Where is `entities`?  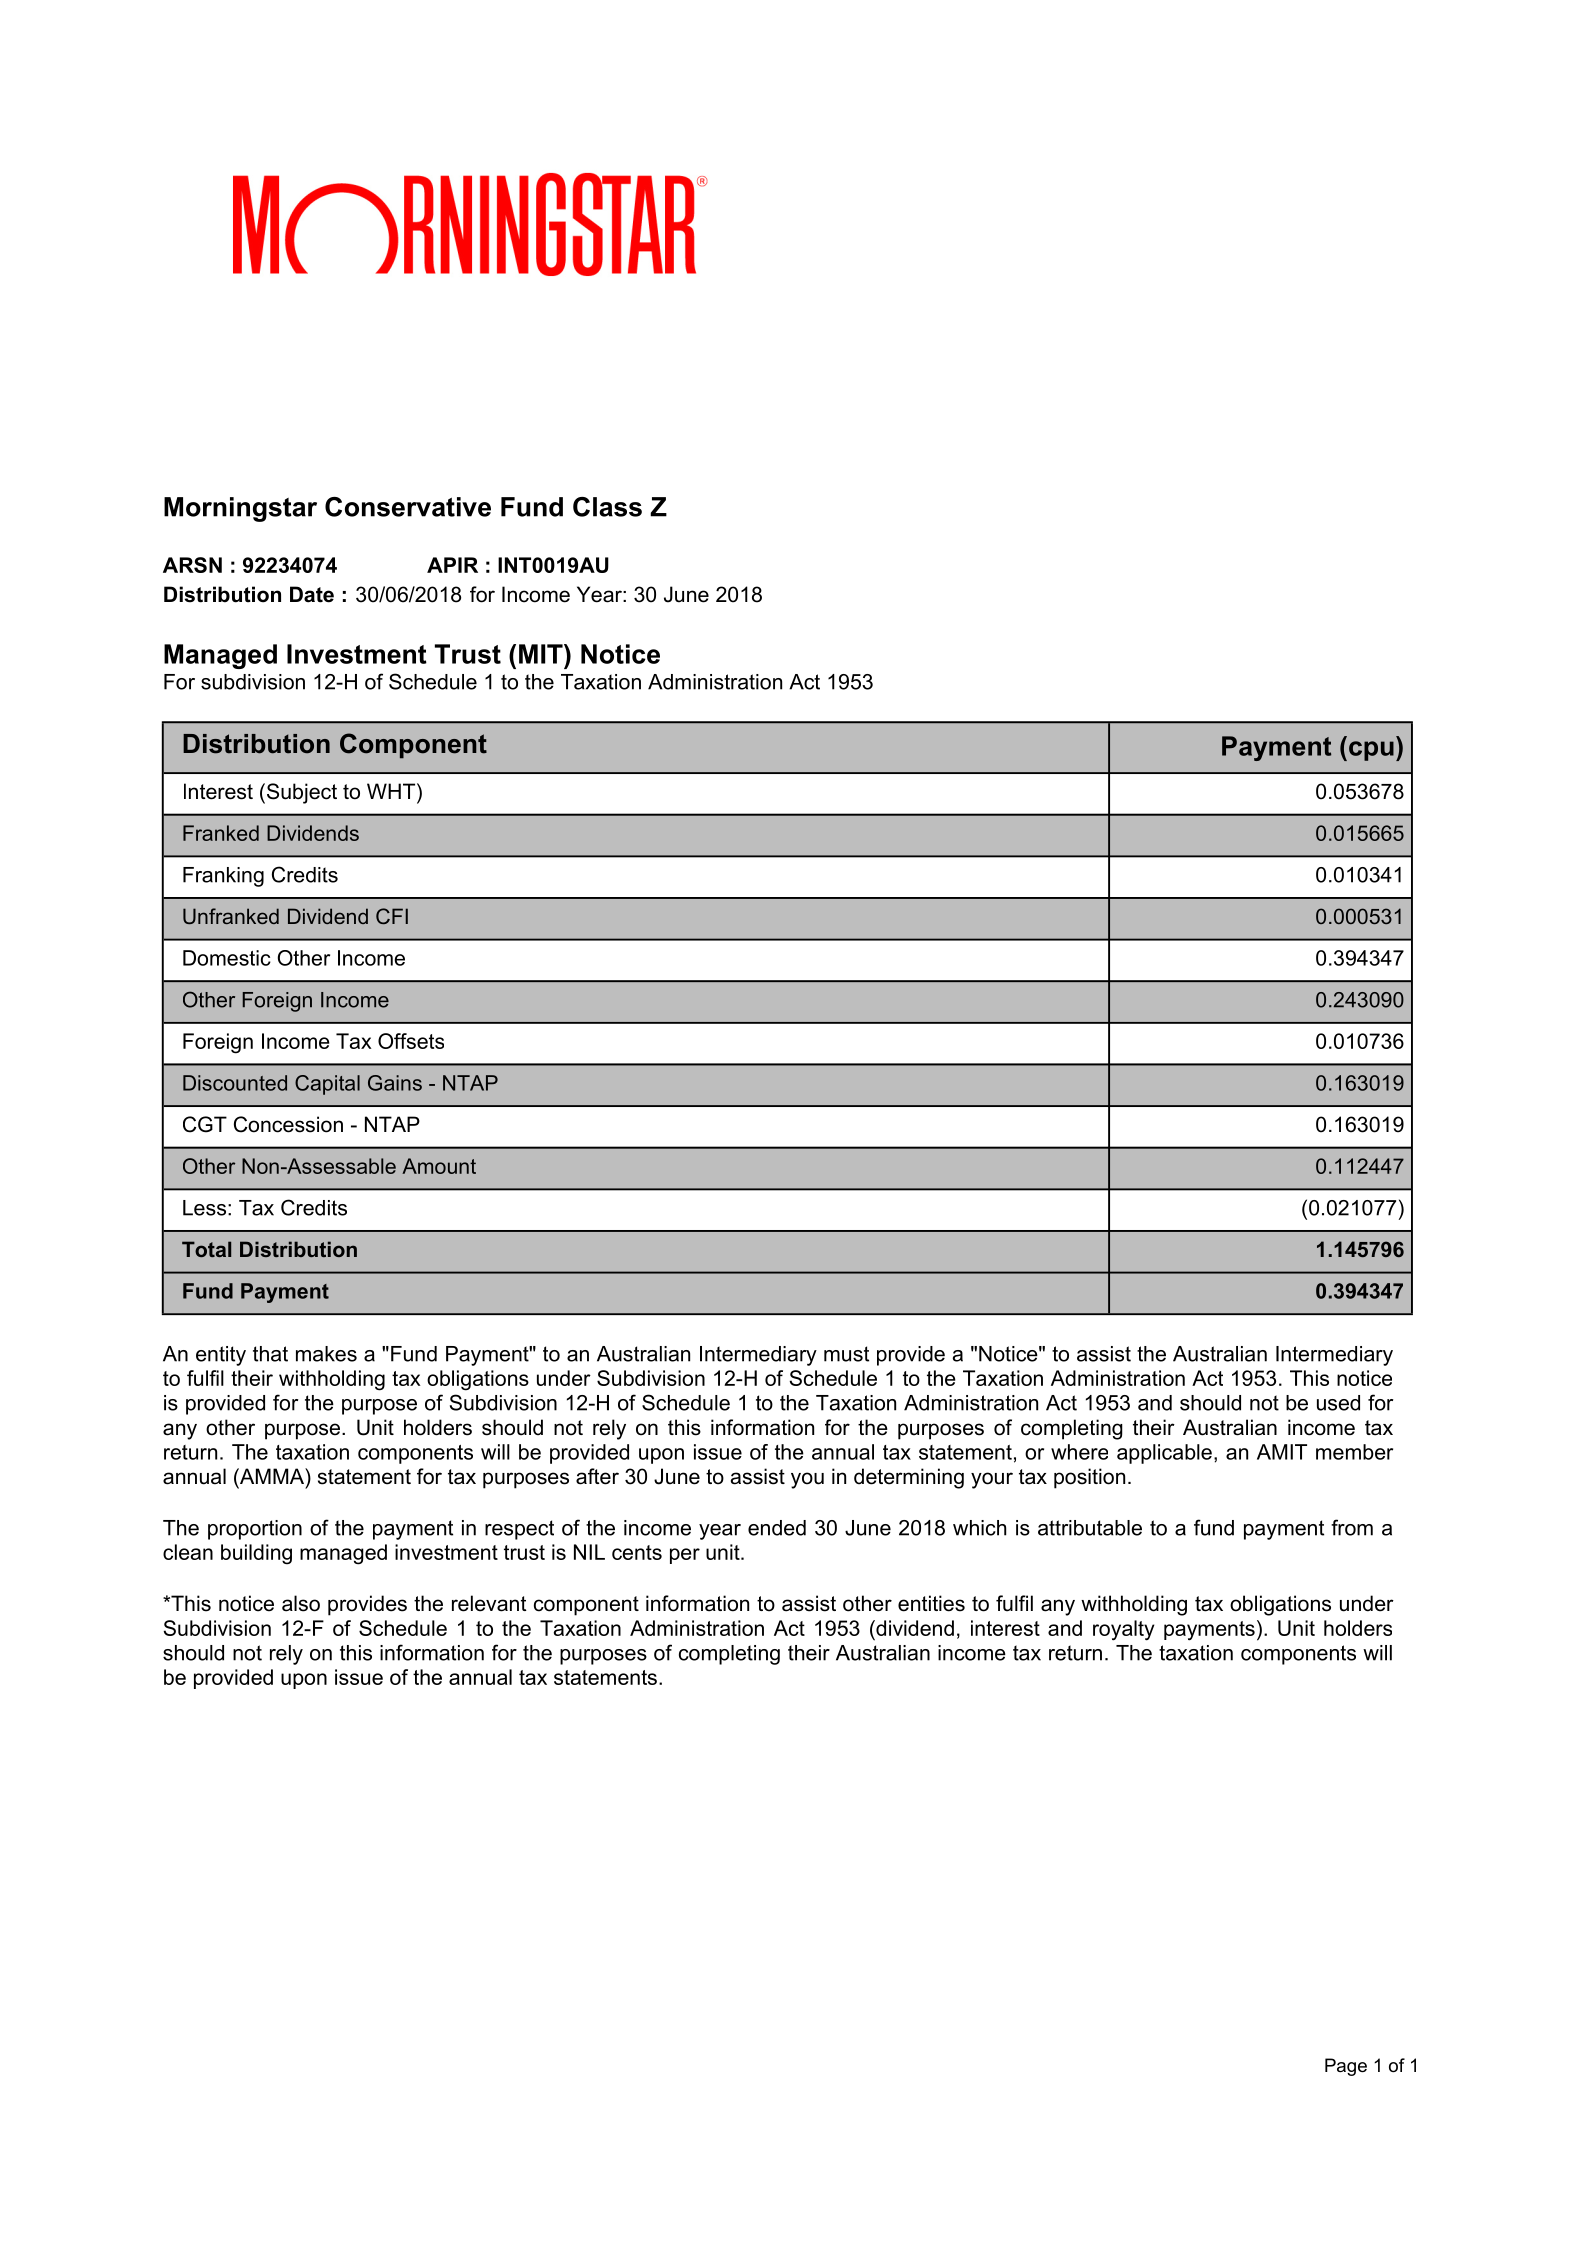 entities is located at coordinates (931, 1603).
